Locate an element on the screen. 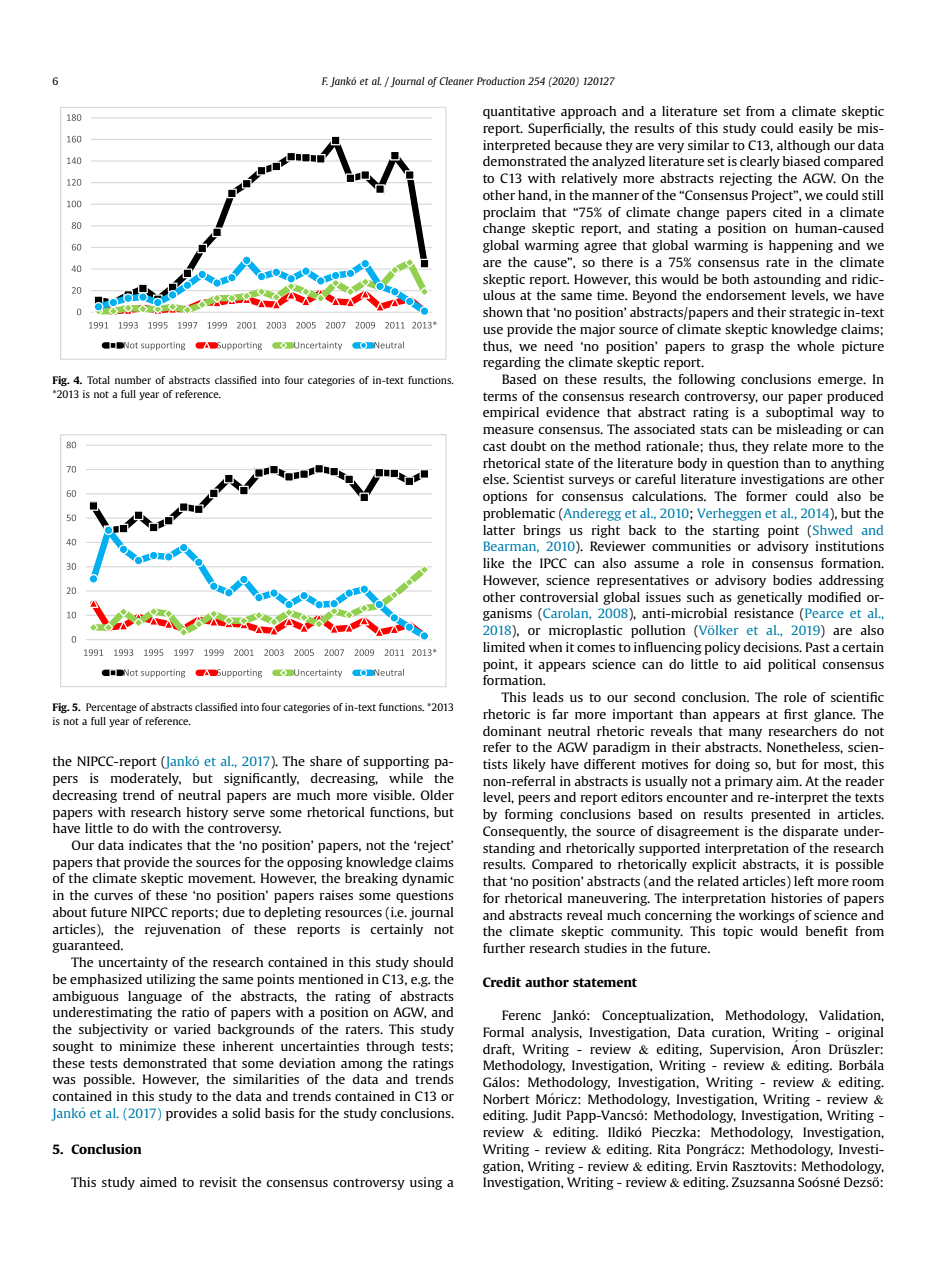  Production is located at coordinates (501, 81).
